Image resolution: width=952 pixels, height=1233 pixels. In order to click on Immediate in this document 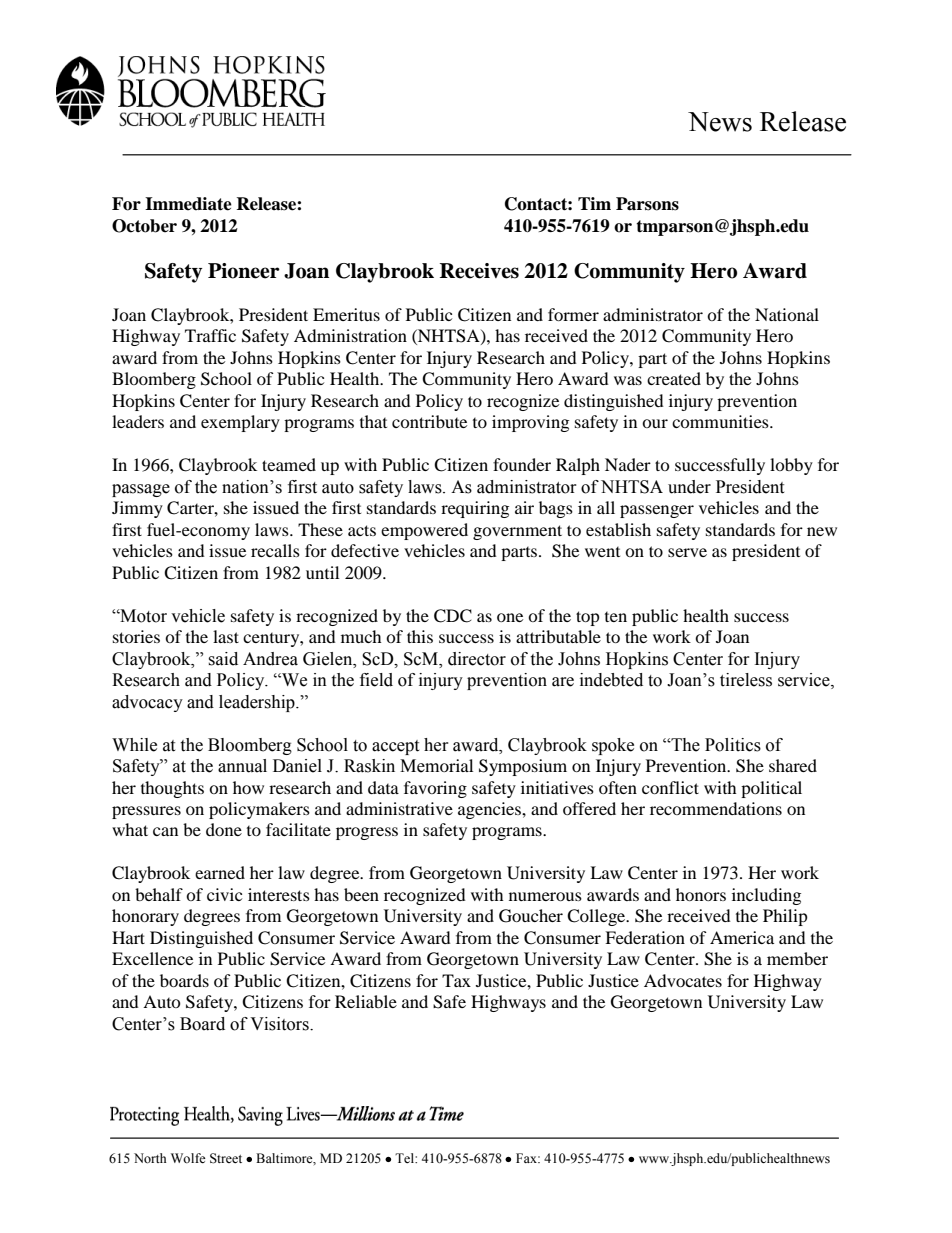, I will do `click(188, 204)`.
